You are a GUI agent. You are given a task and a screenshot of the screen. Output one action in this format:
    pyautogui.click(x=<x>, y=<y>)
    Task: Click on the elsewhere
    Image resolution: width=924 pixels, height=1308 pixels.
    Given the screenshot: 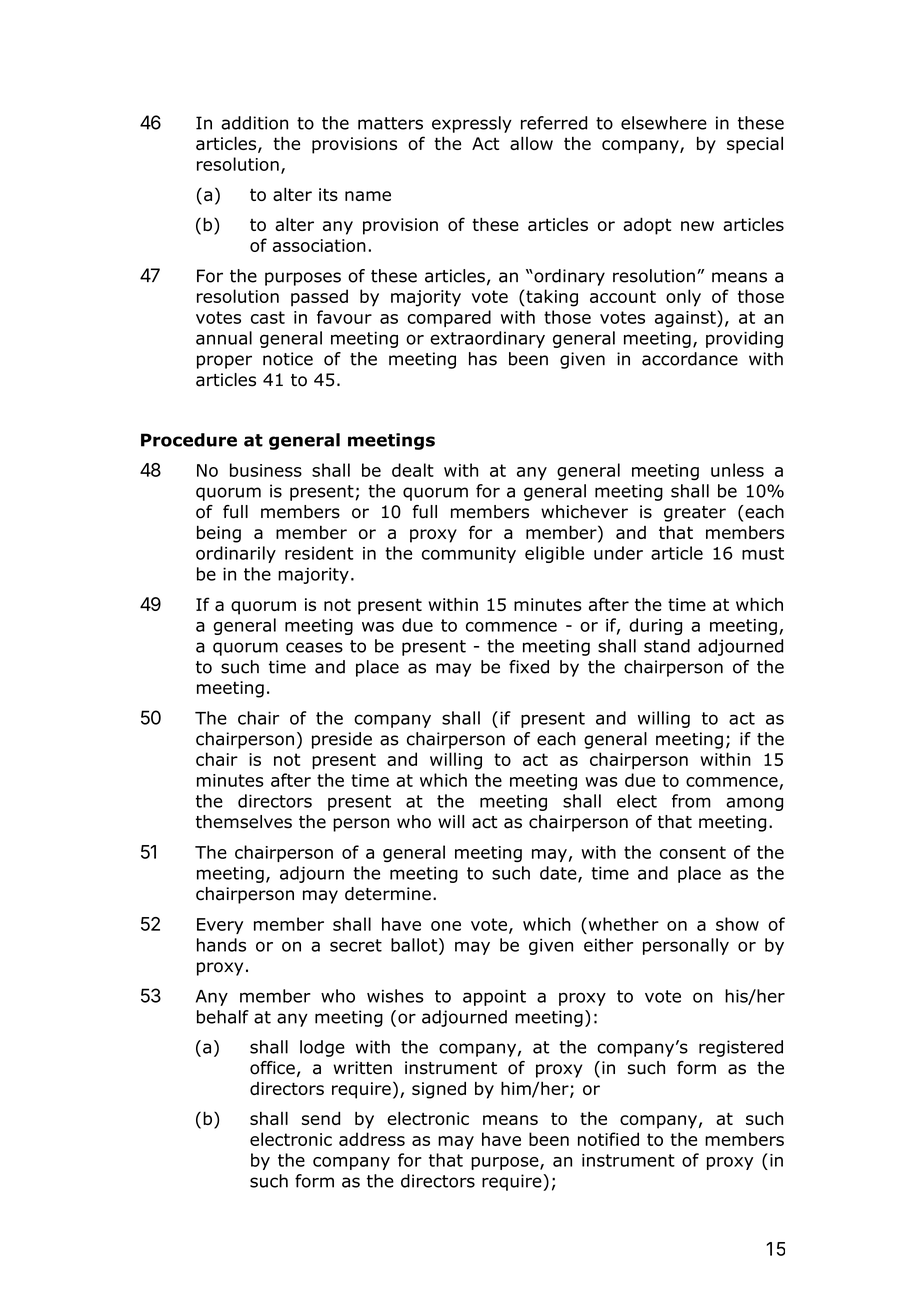 What is the action you would take?
    pyautogui.click(x=664, y=123)
